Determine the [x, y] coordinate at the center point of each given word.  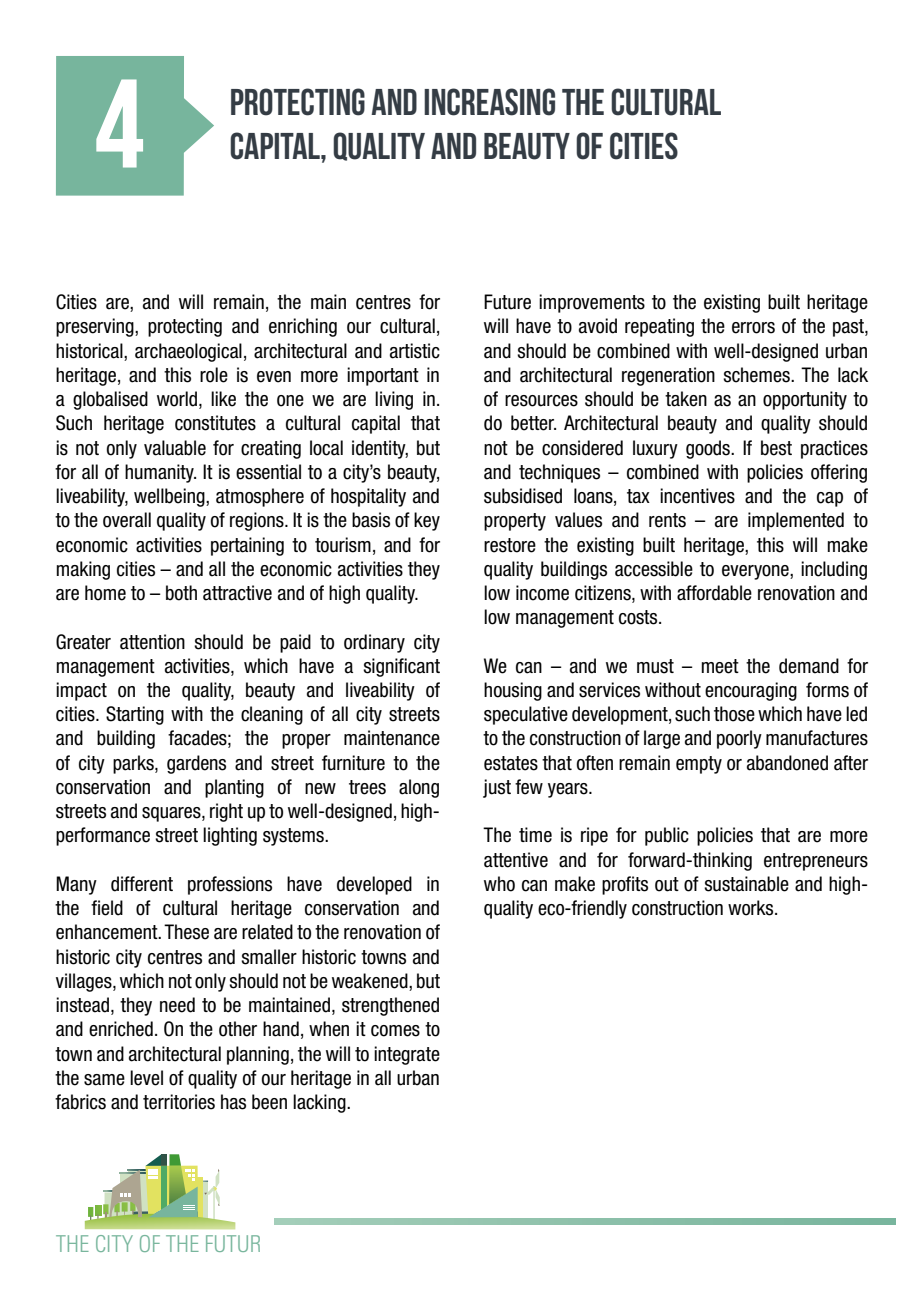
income [542, 593]
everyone [756, 572]
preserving [96, 327]
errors [753, 328]
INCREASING [489, 102]
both [181, 593]
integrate [407, 1055]
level [146, 1078]
